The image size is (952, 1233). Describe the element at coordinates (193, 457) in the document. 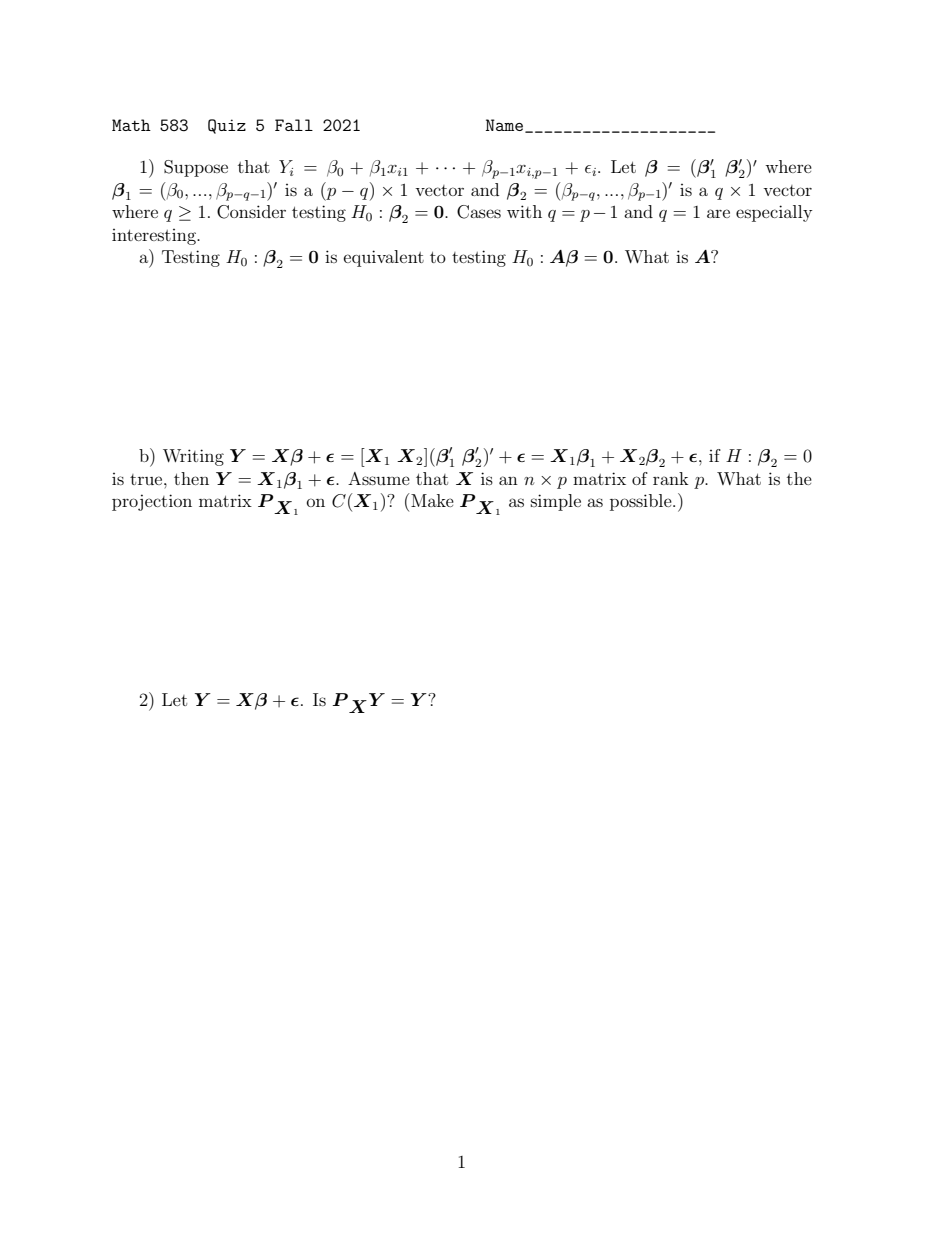

I see `Writing` at that location.
